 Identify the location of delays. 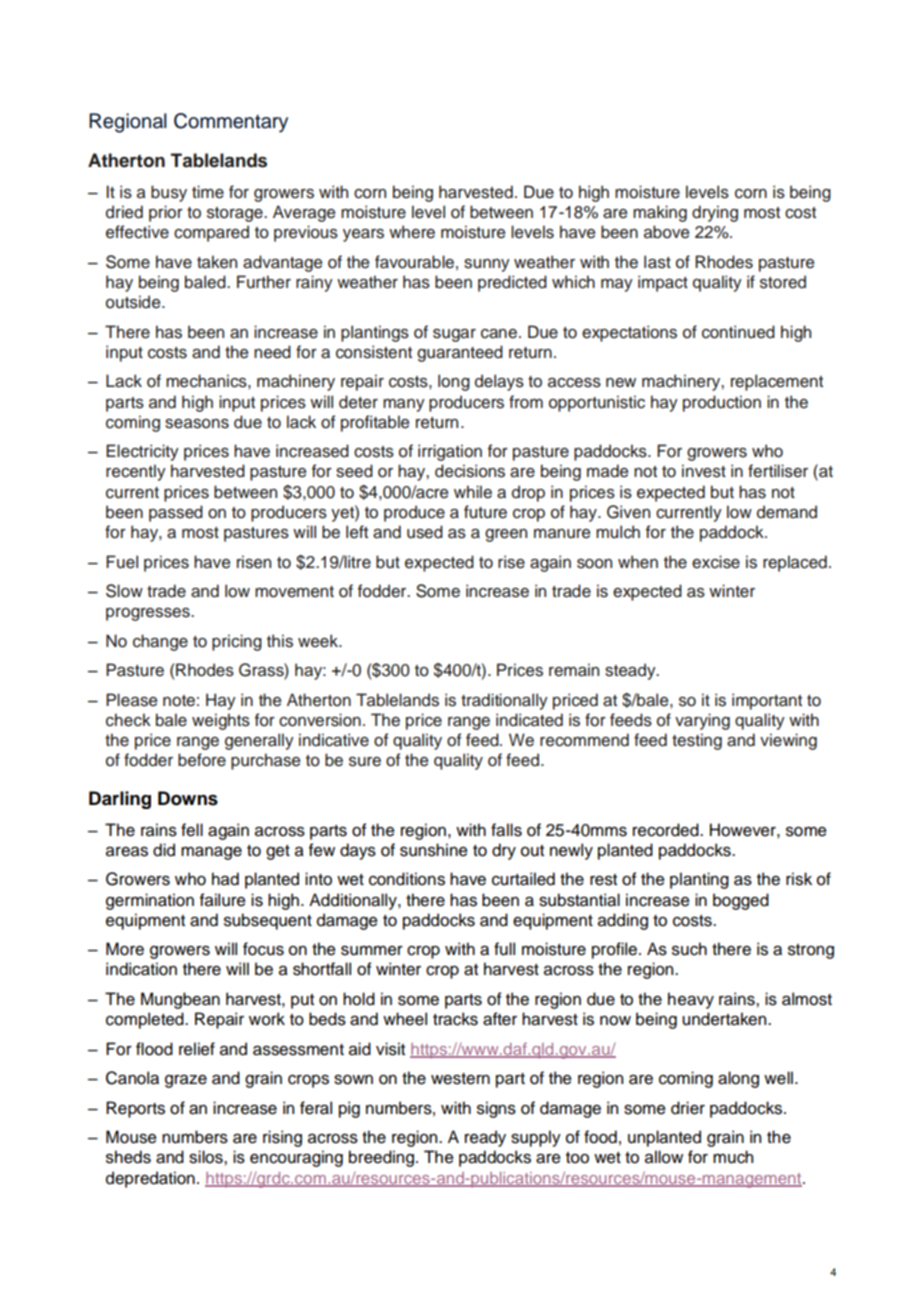
(499, 382).
